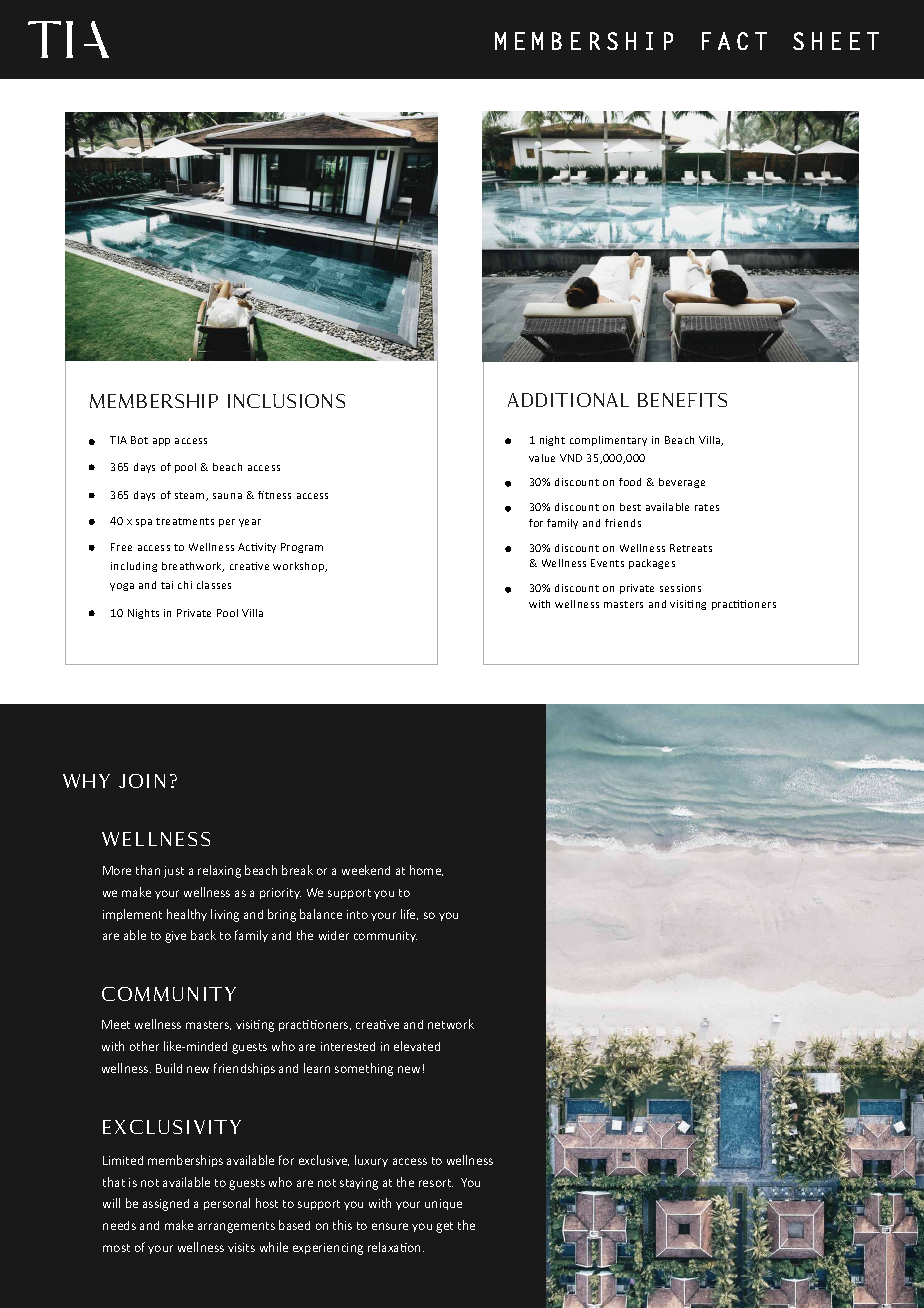 This screenshot has height=1308, width=924. What do you see at coordinates (426, 870) in the screenshot?
I see `home` at bounding box center [426, 870].
